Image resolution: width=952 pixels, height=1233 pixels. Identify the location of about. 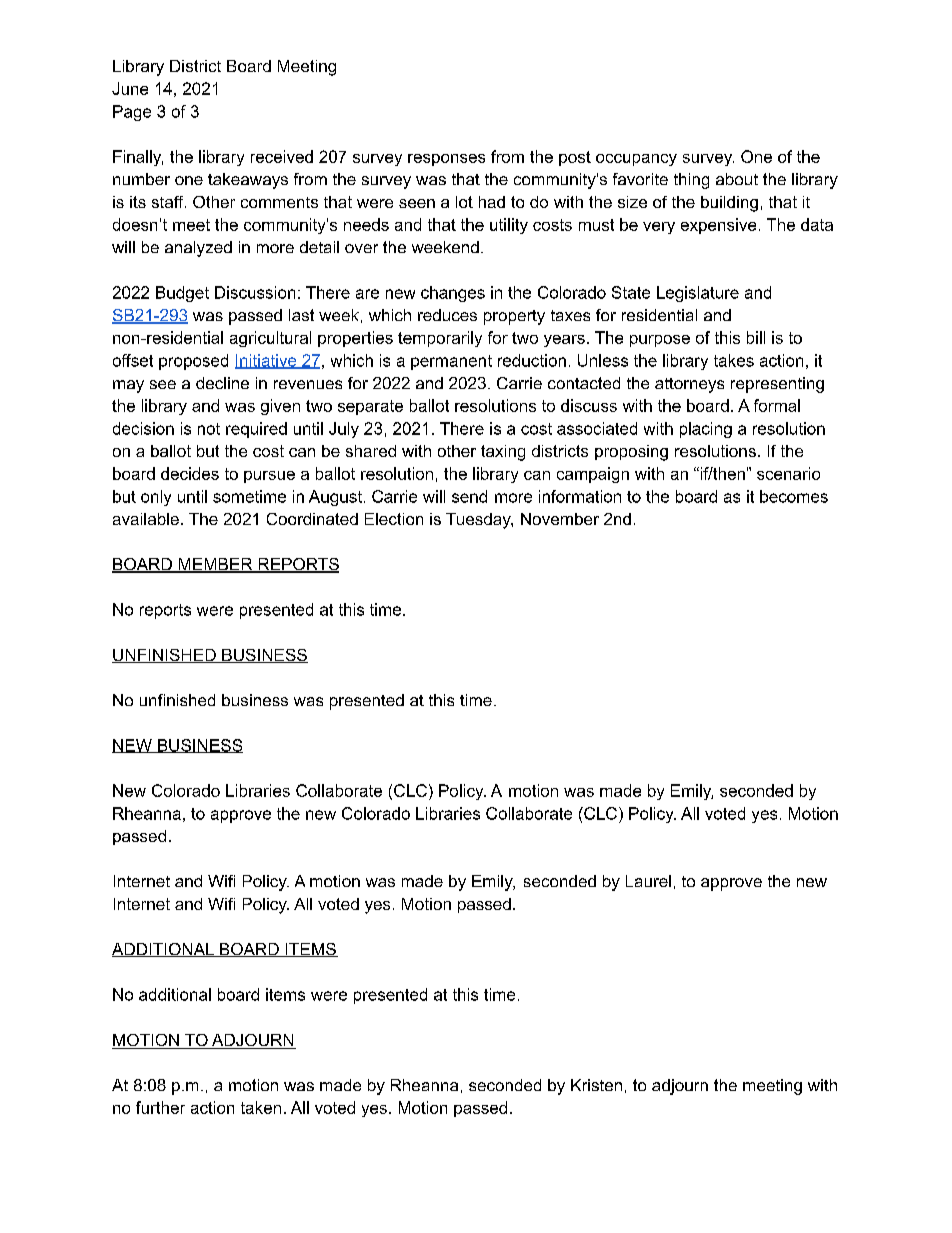
(737, 179).
